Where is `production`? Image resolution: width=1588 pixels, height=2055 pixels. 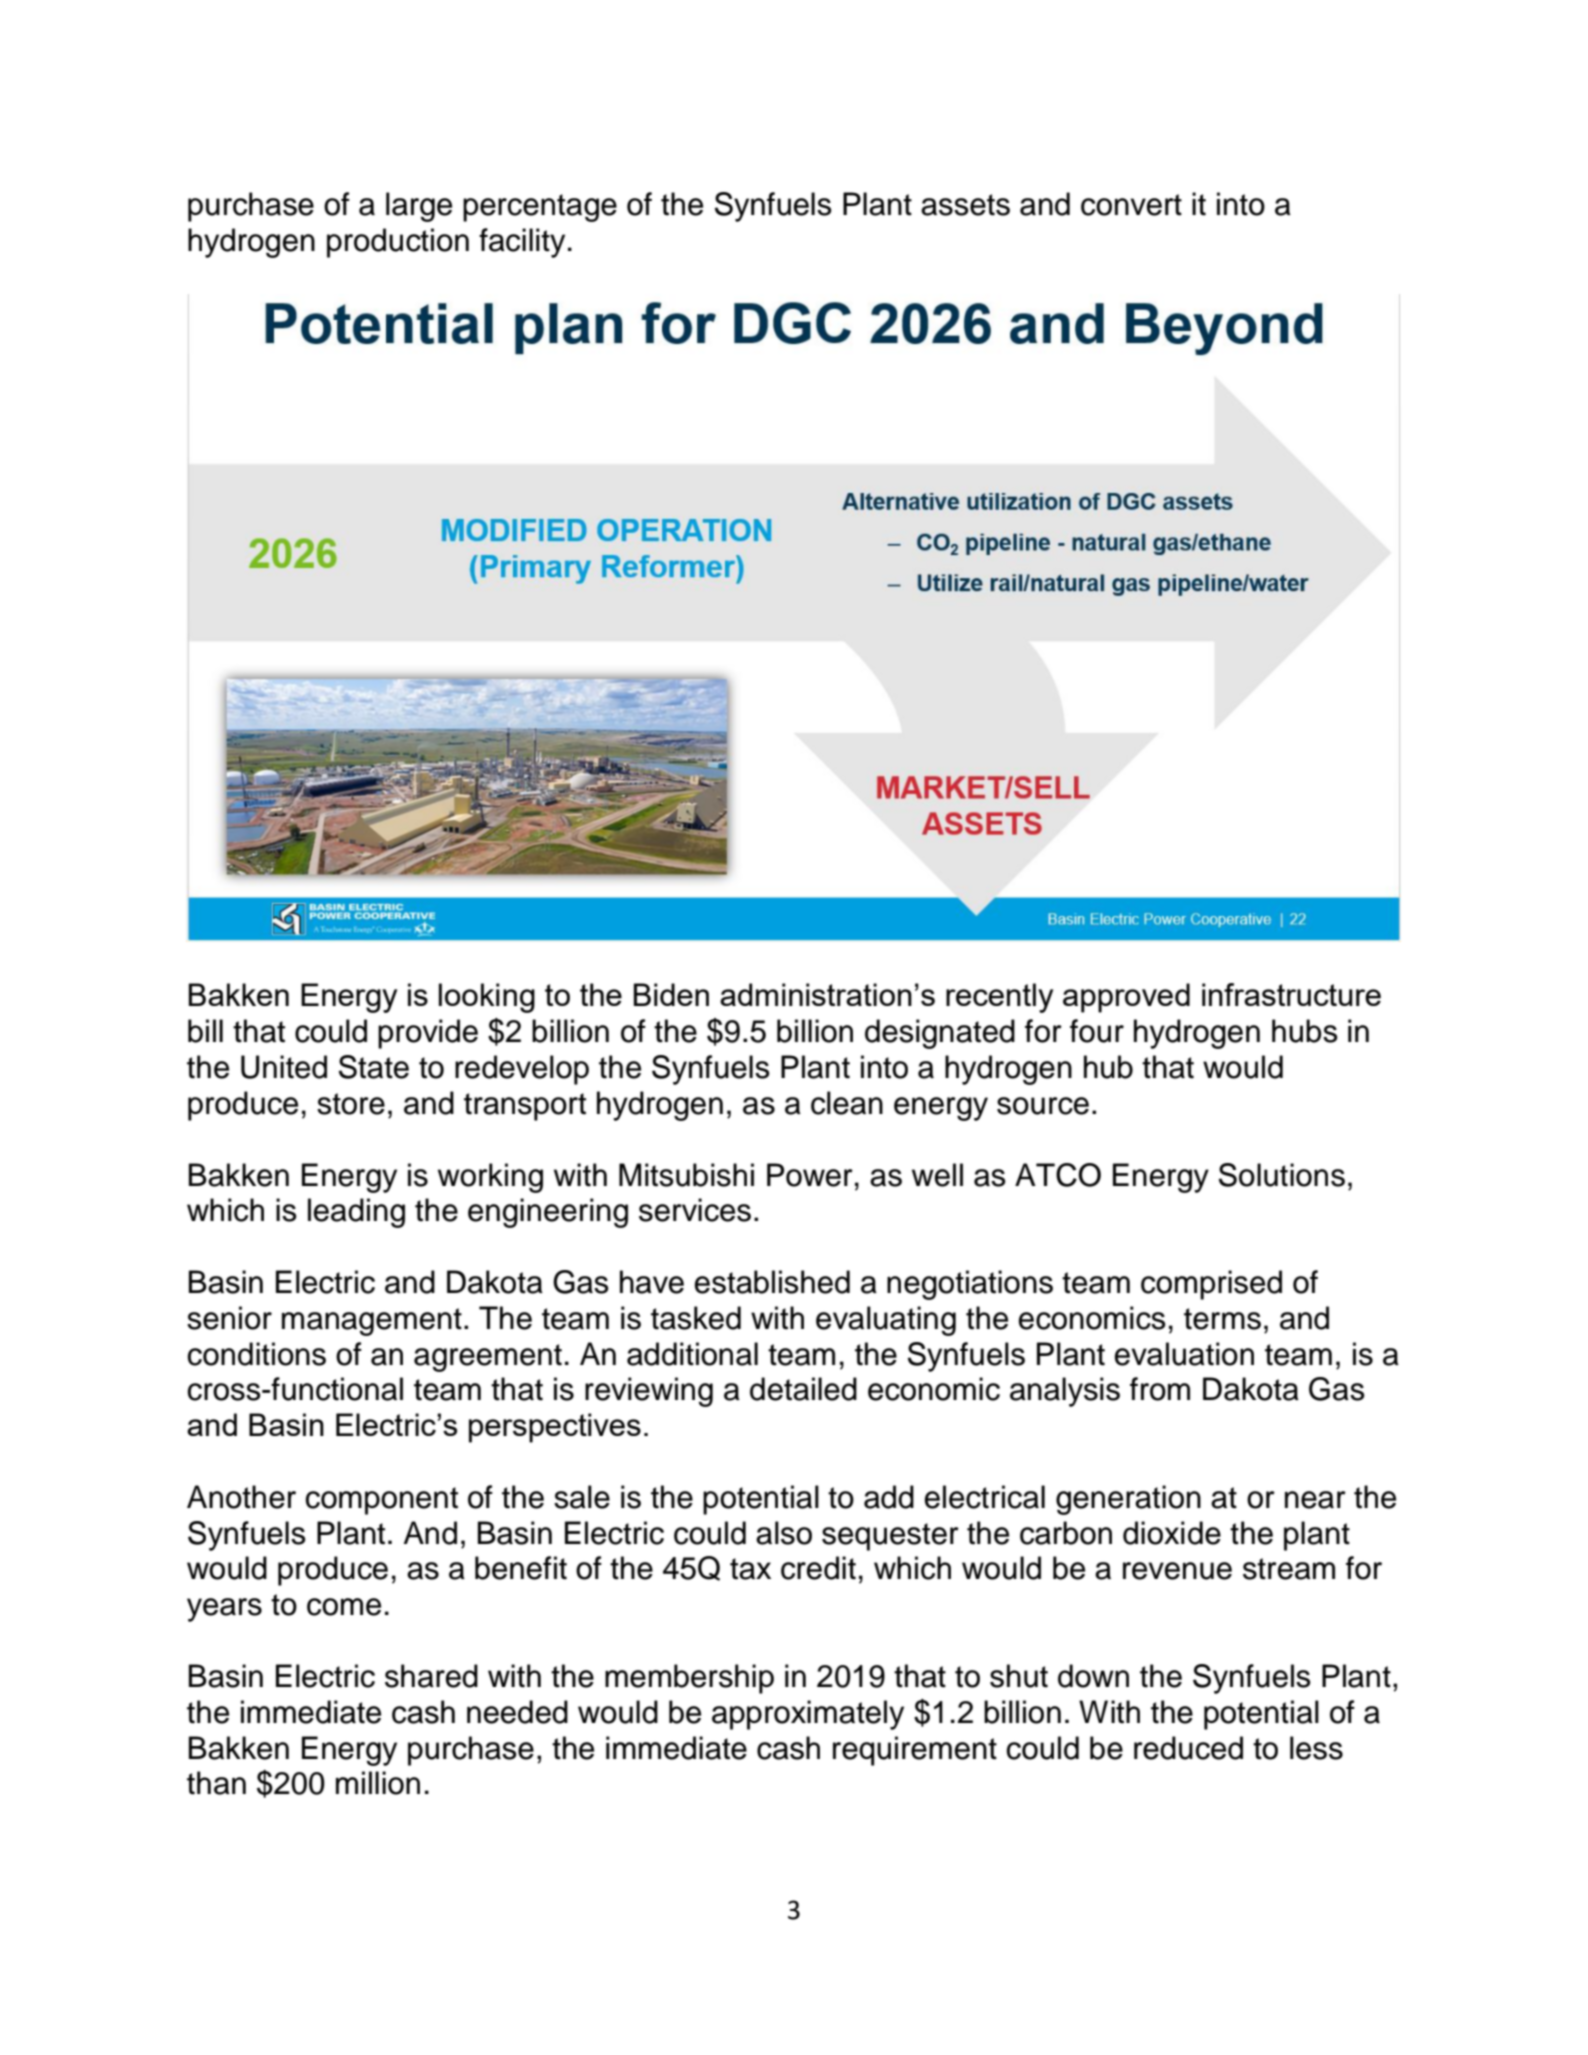 production is located at coordinates (398, 243).
